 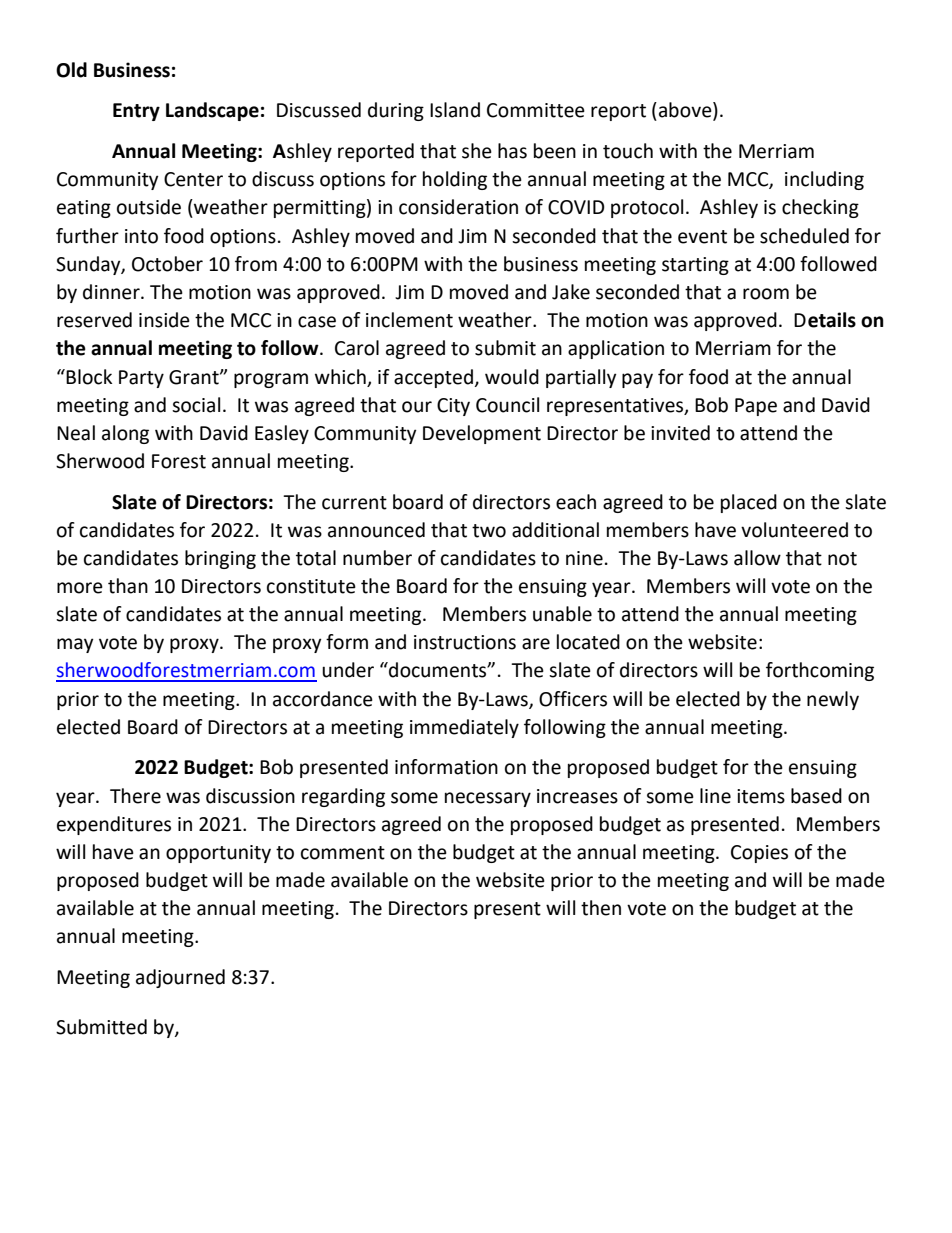 I want to click on bringing, so click(x=220, y=559).
